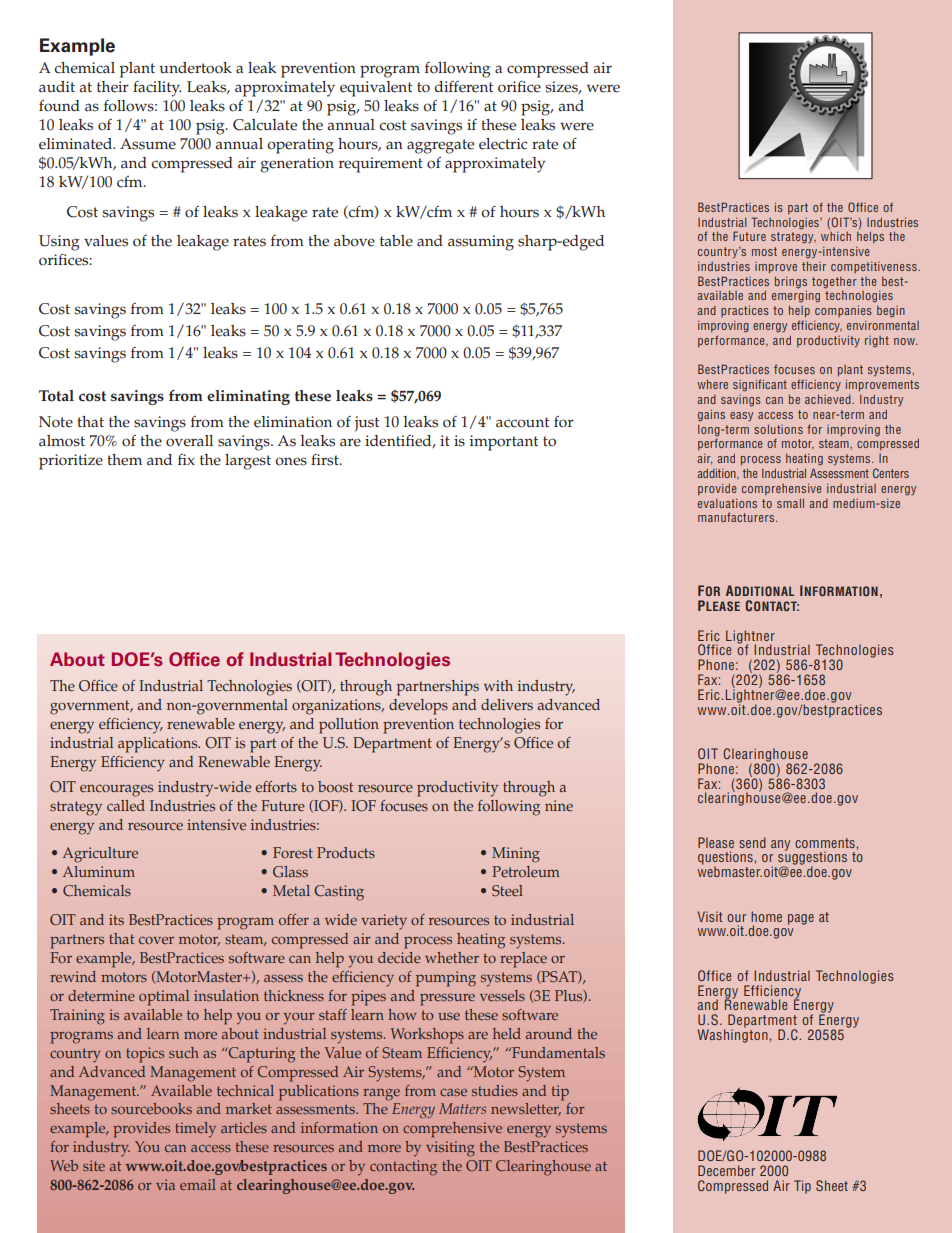  I want to click on fix, so click(186, 459).
